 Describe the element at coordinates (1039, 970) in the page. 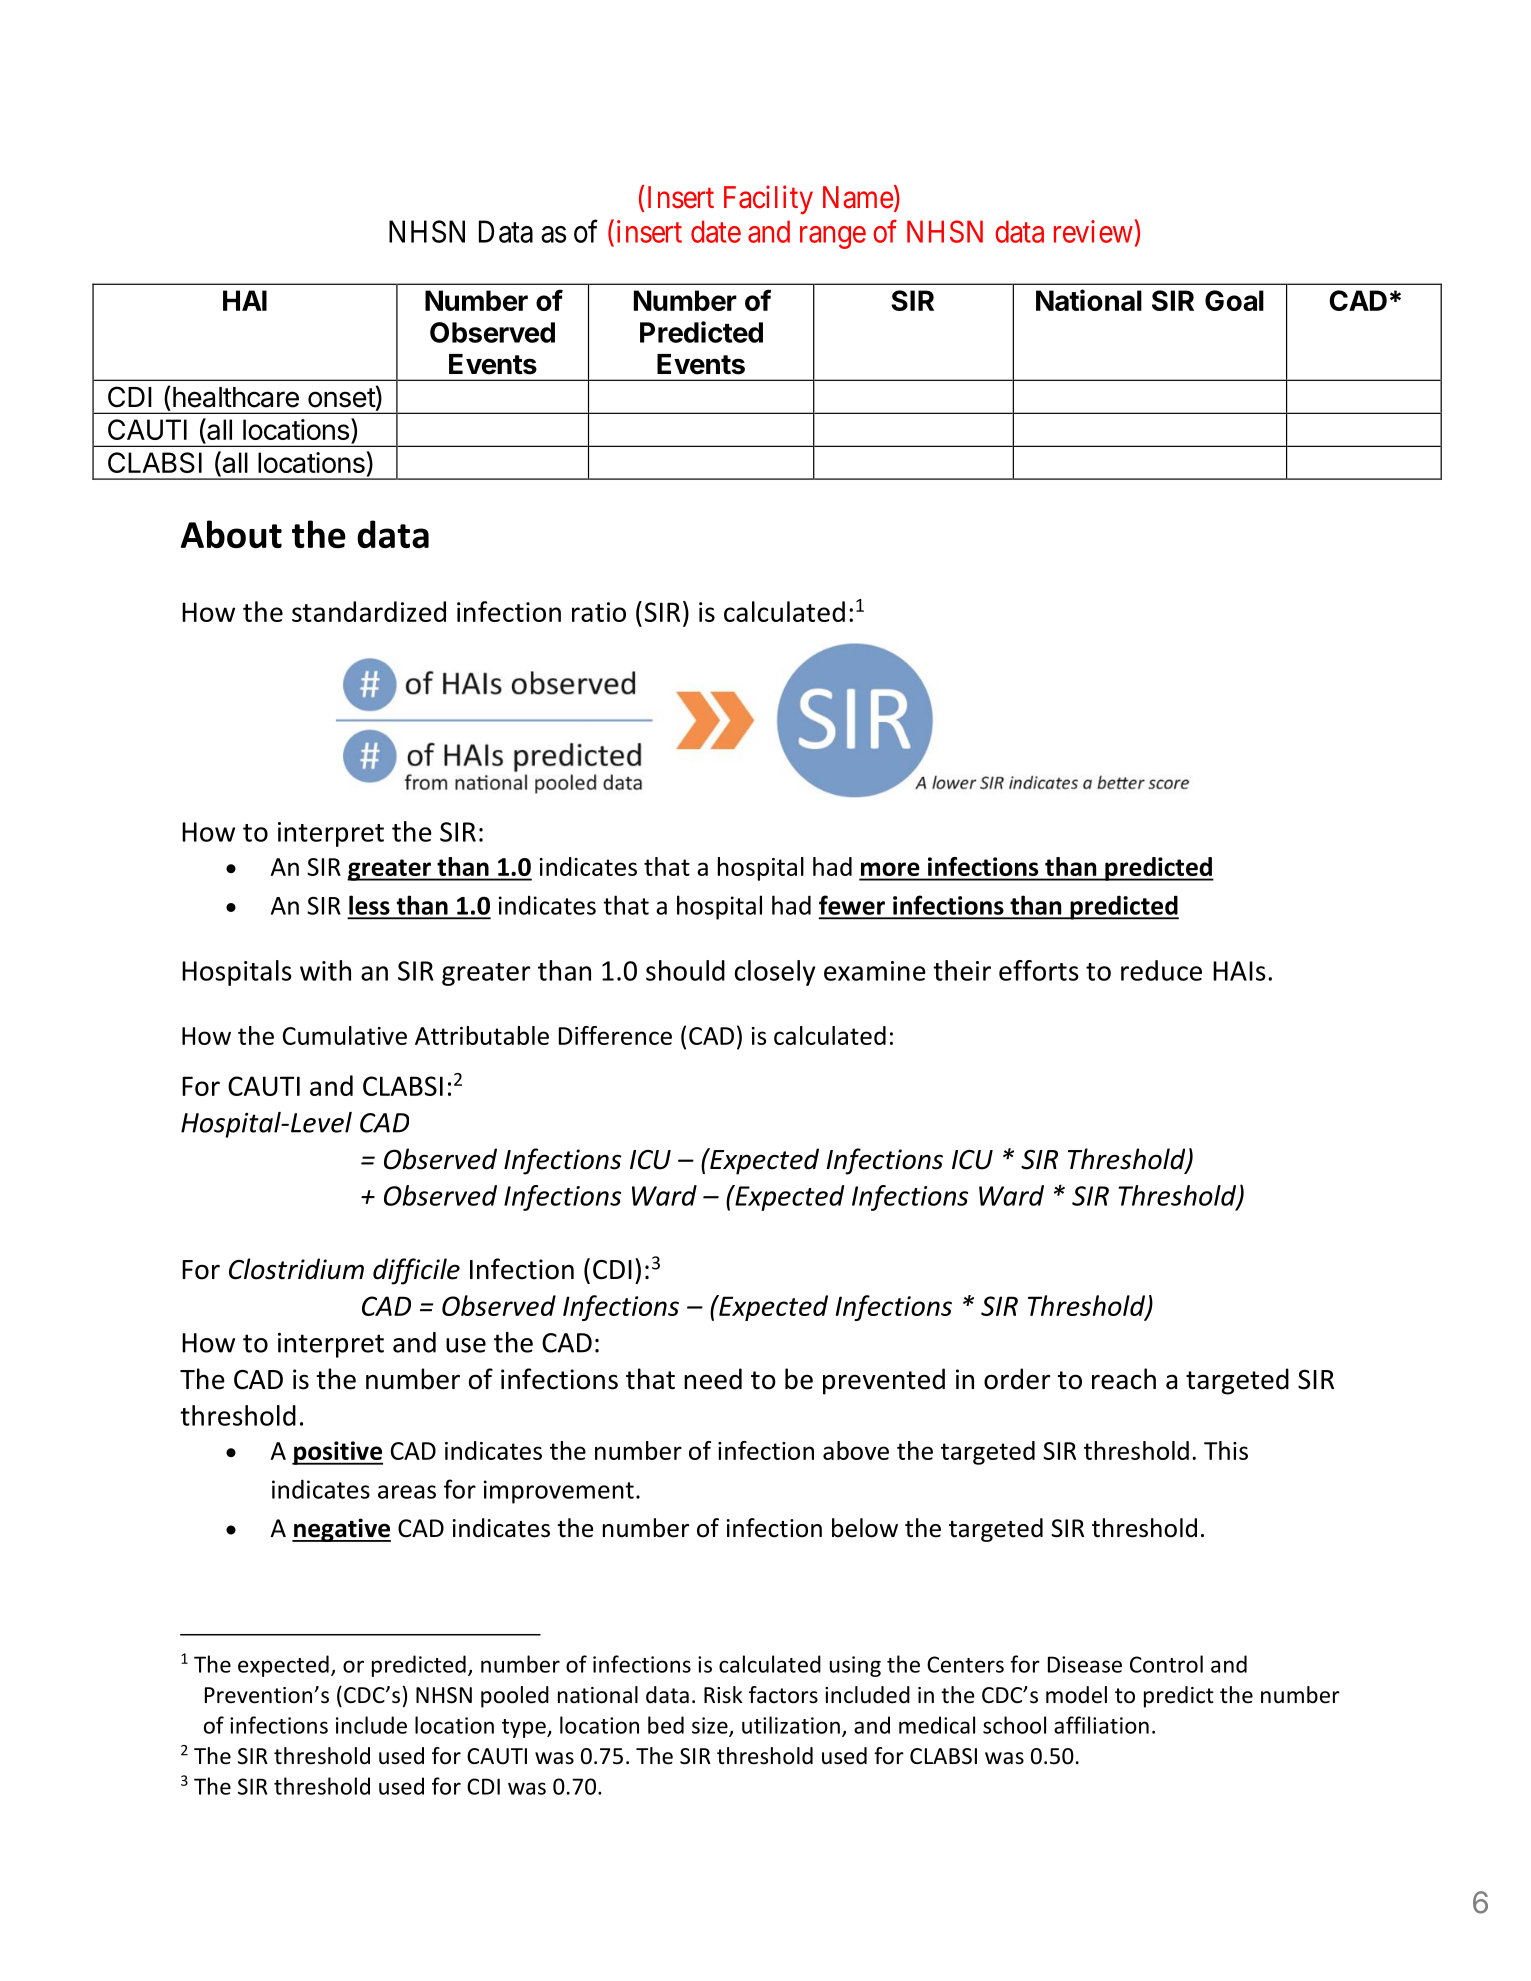

I see `efforts` at that location.
